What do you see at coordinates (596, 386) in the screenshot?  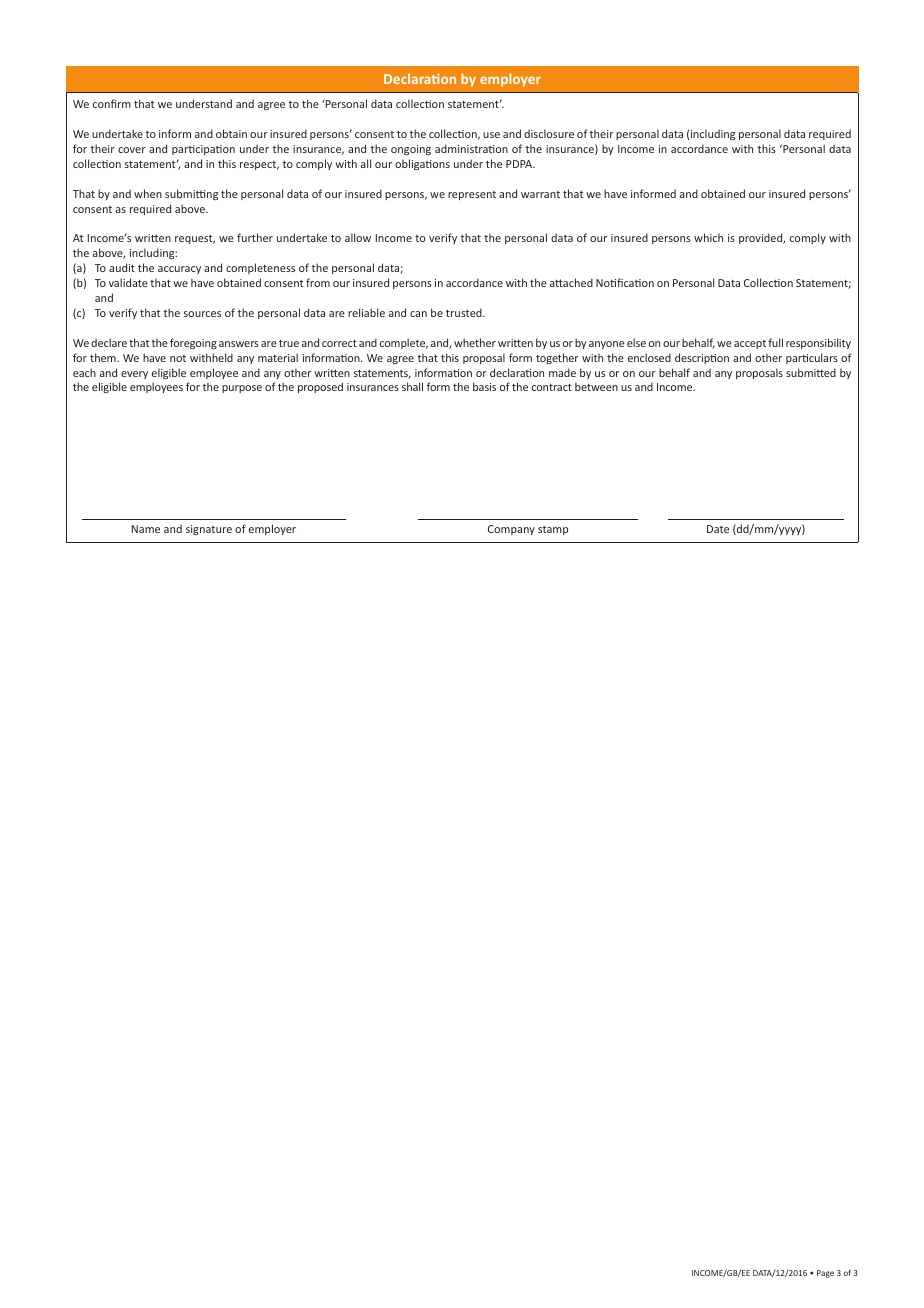 I see `between` at bounding box center [596, 386].
